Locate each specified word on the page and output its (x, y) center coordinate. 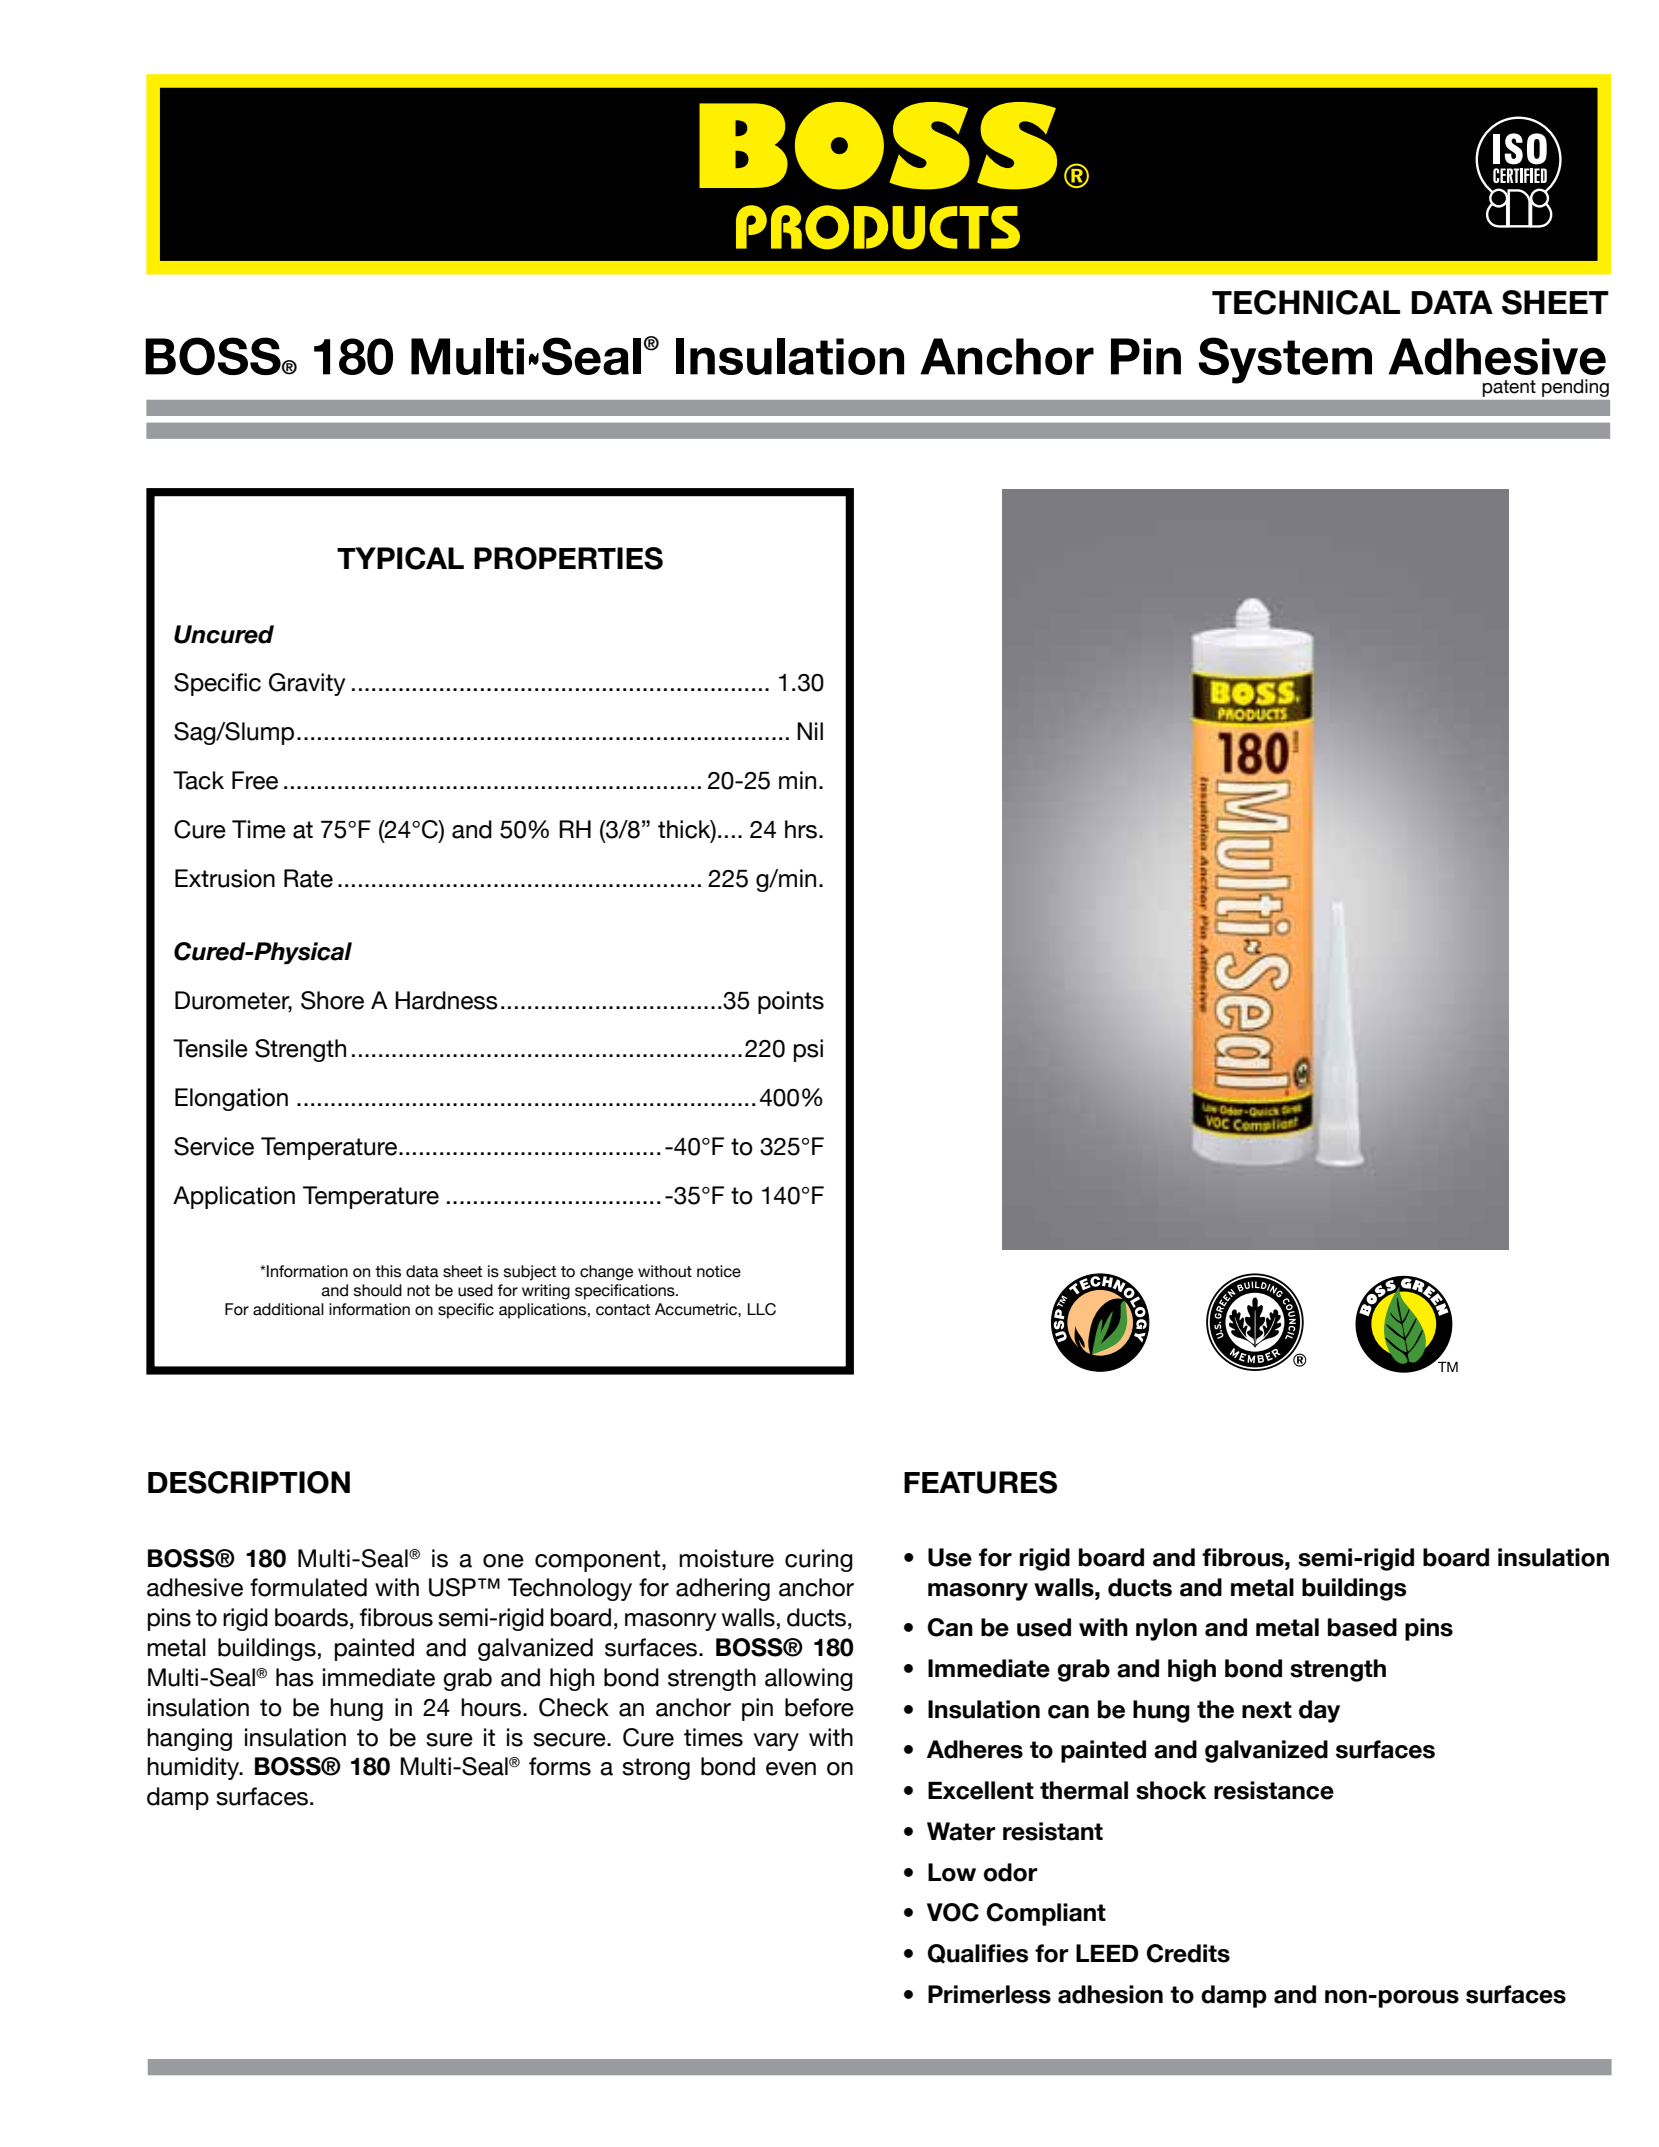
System (1285, 360)
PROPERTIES (568, 558)
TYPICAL (400, 558)
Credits (1188, 1953)
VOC (953, 1912)
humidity (194, 1768)
